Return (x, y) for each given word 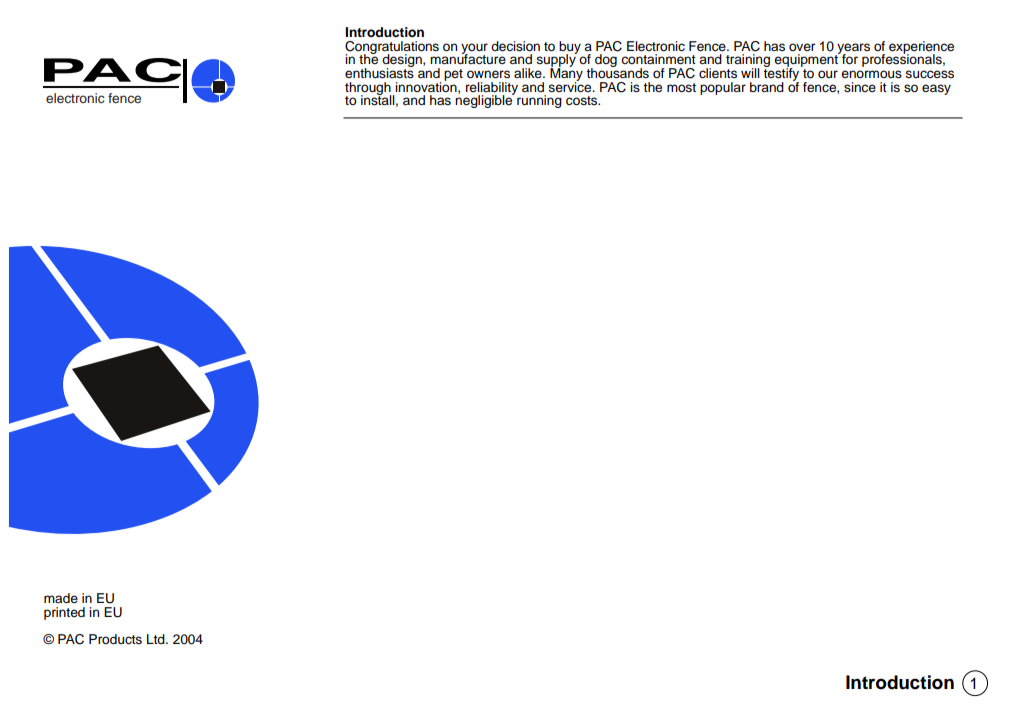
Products (115, 639)
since (860, 87)
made (61, 598)
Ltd (157, 639)
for (849, 58)
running (539, 101)
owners (488, 74)
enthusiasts (379, 72)
